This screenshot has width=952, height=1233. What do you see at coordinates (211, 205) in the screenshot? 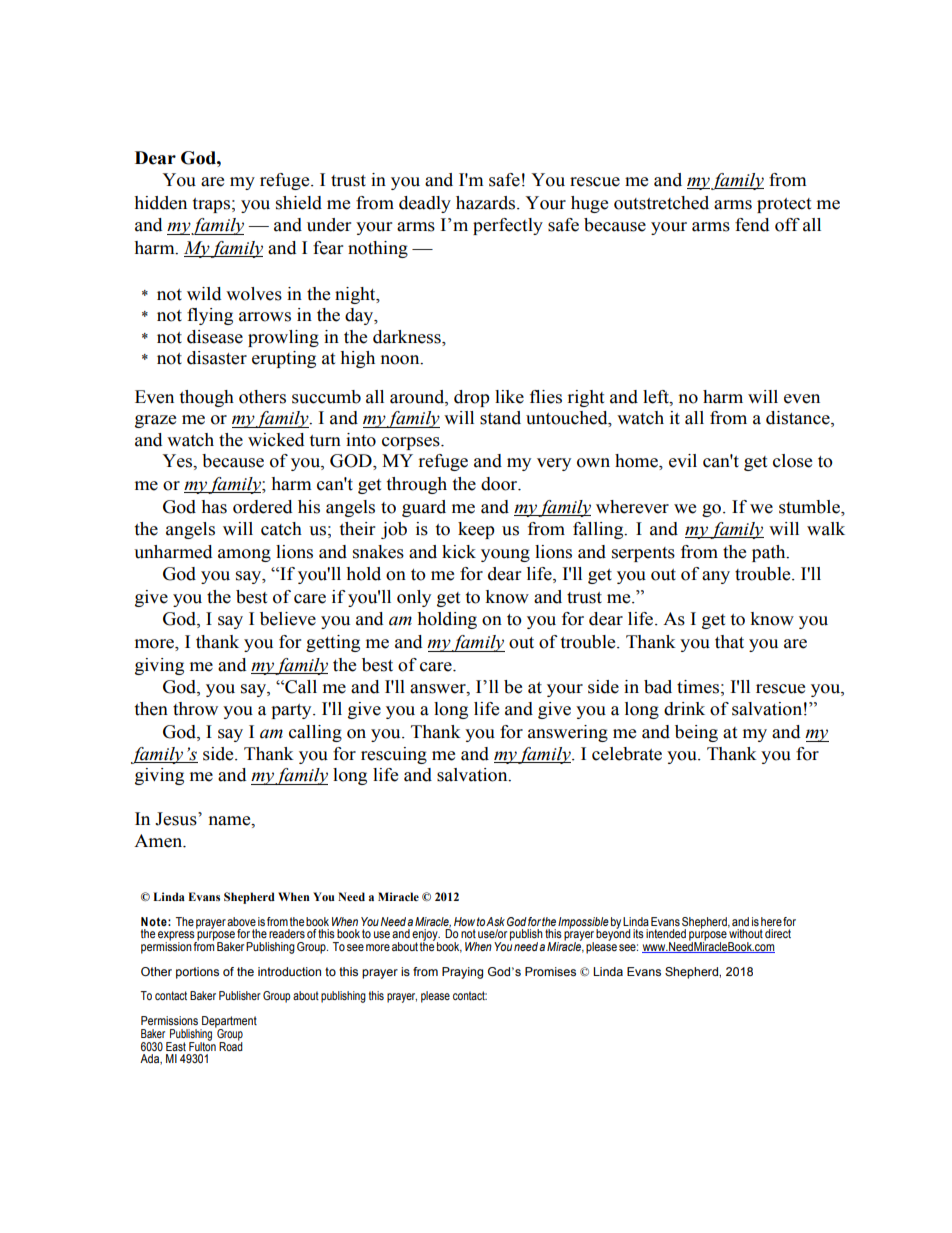
I see `traps` at bounding box center [211, 205].
